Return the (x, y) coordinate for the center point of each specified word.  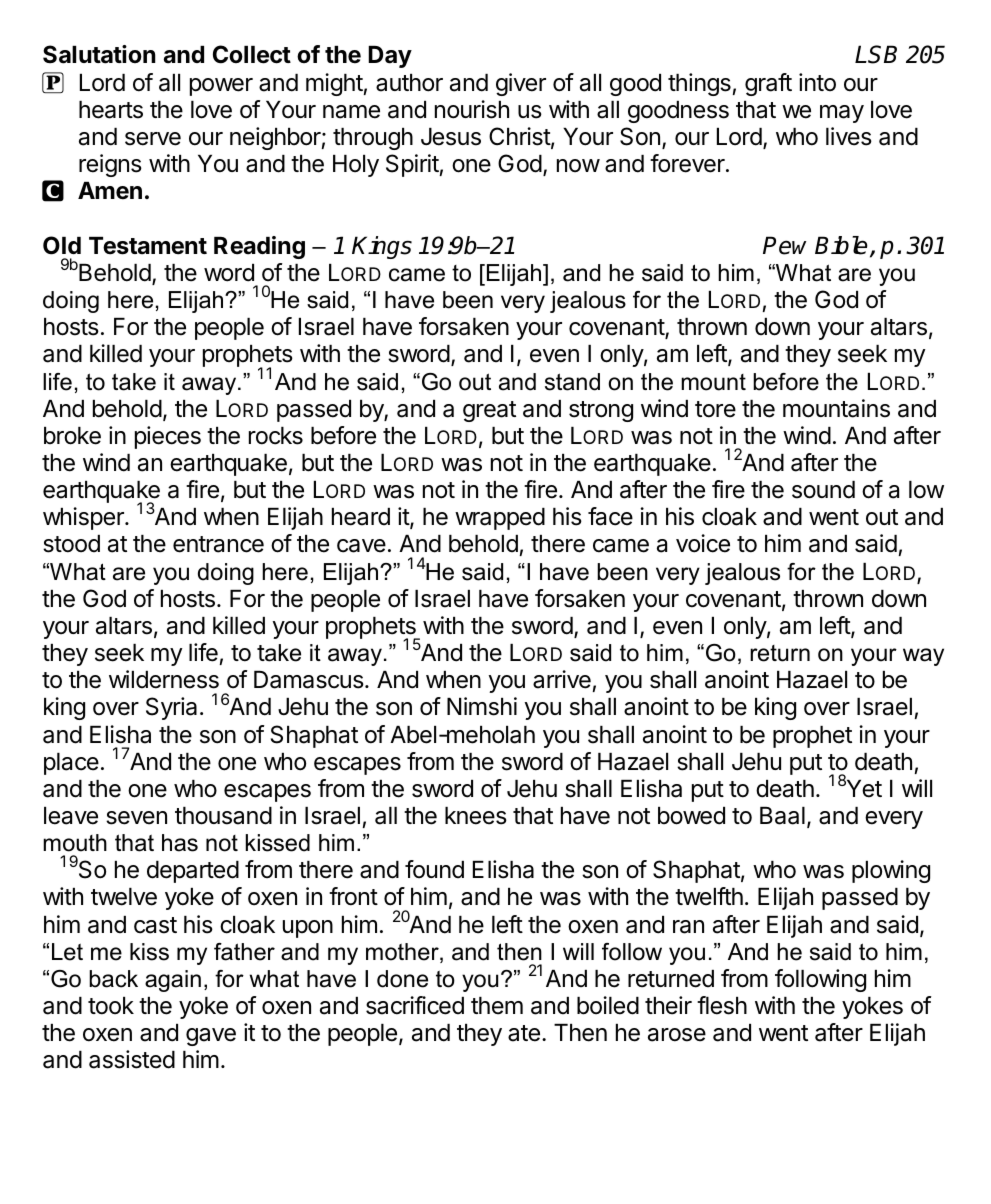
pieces (168, 437)
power (221, 87)
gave (211, 1037)
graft (768, 84)
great (489, 411)
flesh (722, 1005)
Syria (171, 708)
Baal (782, 816)
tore (715, 409)
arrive (562, 679)
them (497, 1006)
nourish (472, 109)
